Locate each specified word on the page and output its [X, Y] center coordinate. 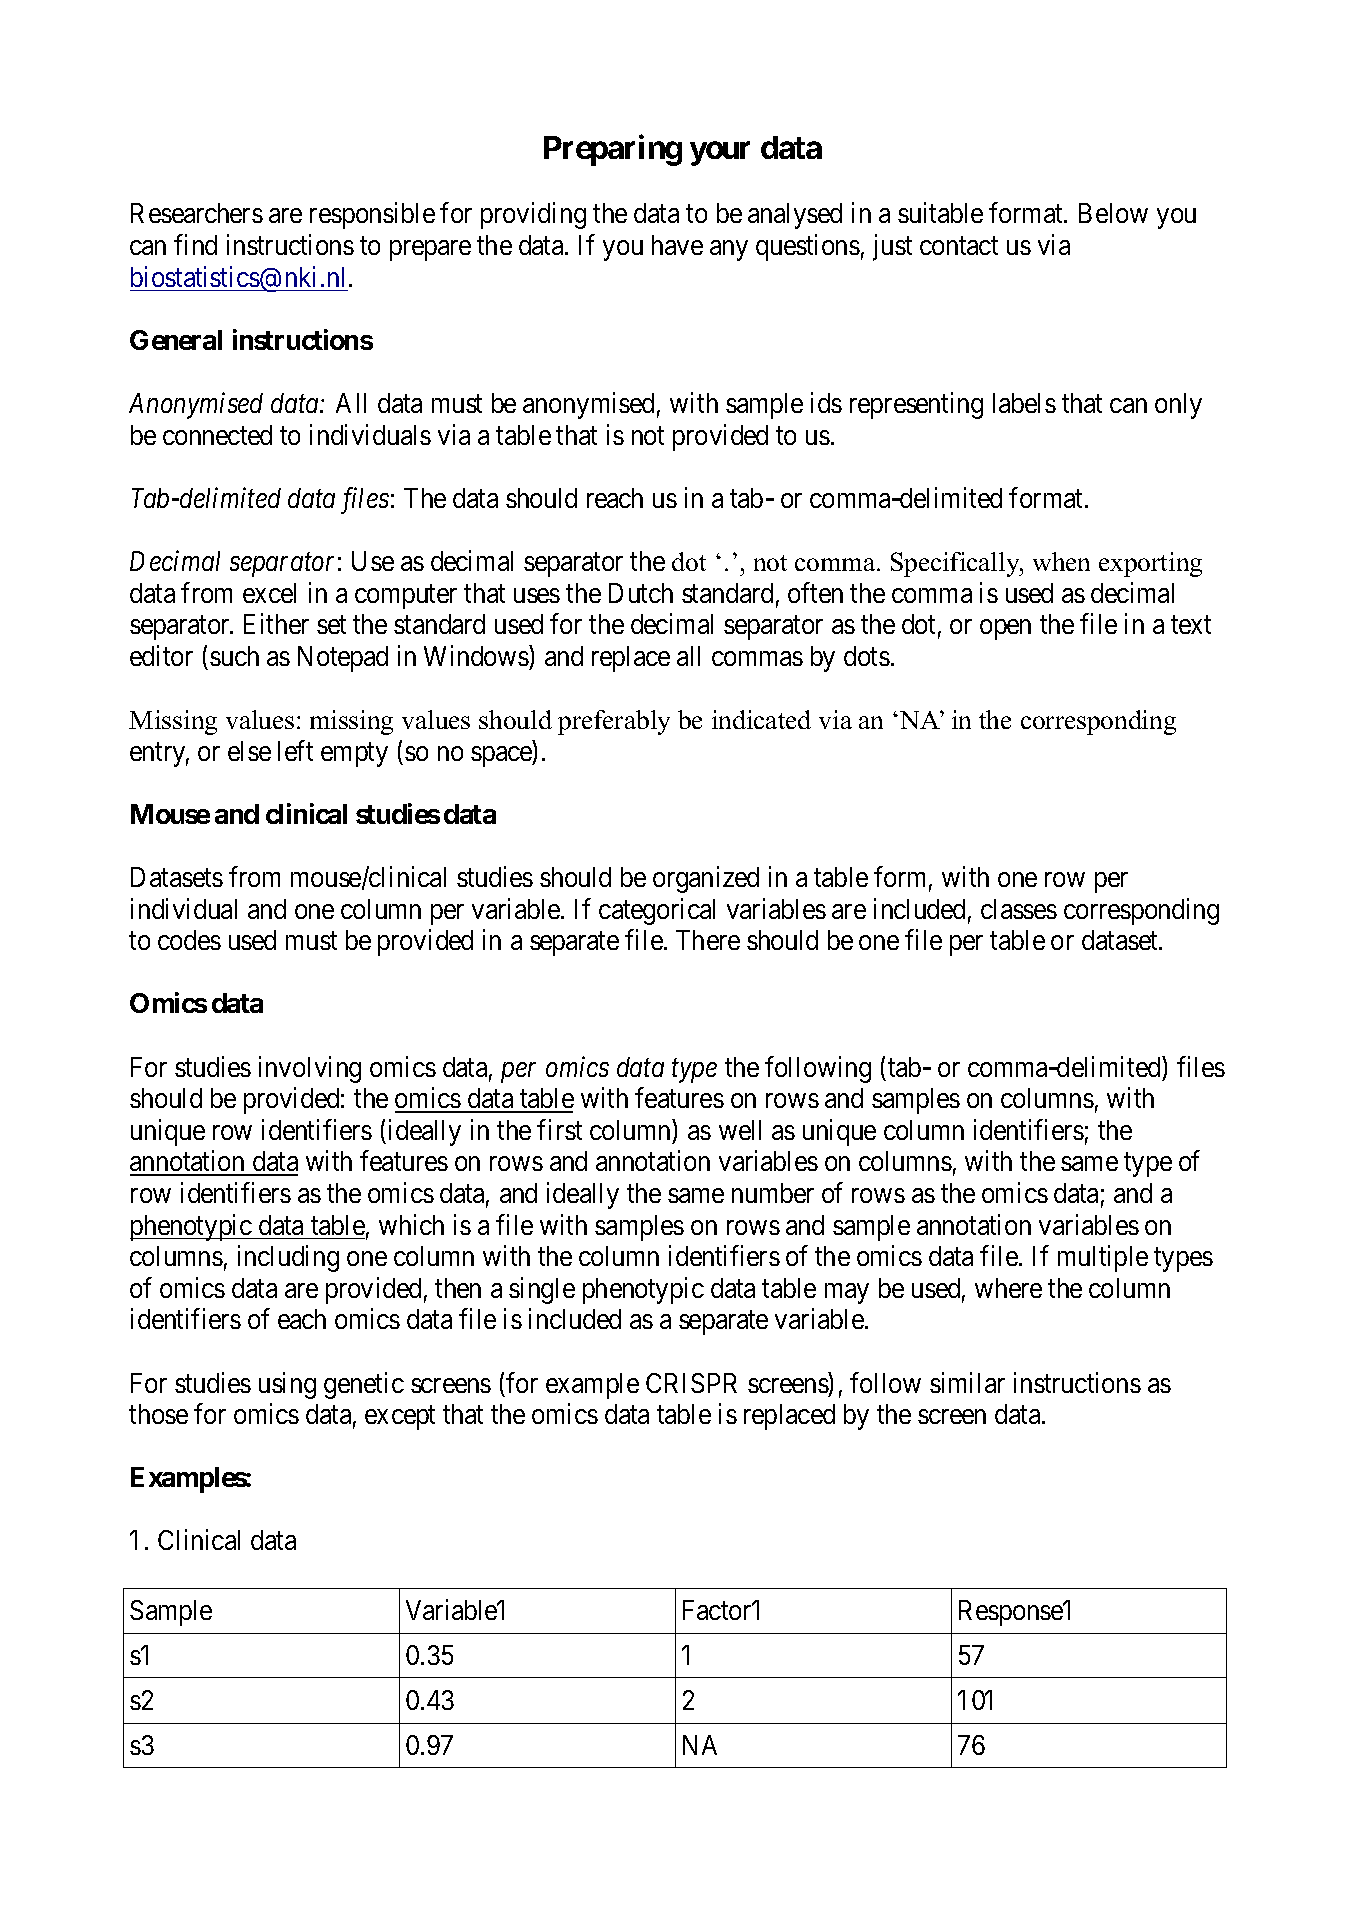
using [287, 1385]
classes [1019, 909]
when [1061, 561]
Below [1113, 213]
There [708, 940]
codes [189, 940]
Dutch [641, 593]
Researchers [197, 213]
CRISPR [691, 1383]
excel [269, 593]
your [720, 154]
